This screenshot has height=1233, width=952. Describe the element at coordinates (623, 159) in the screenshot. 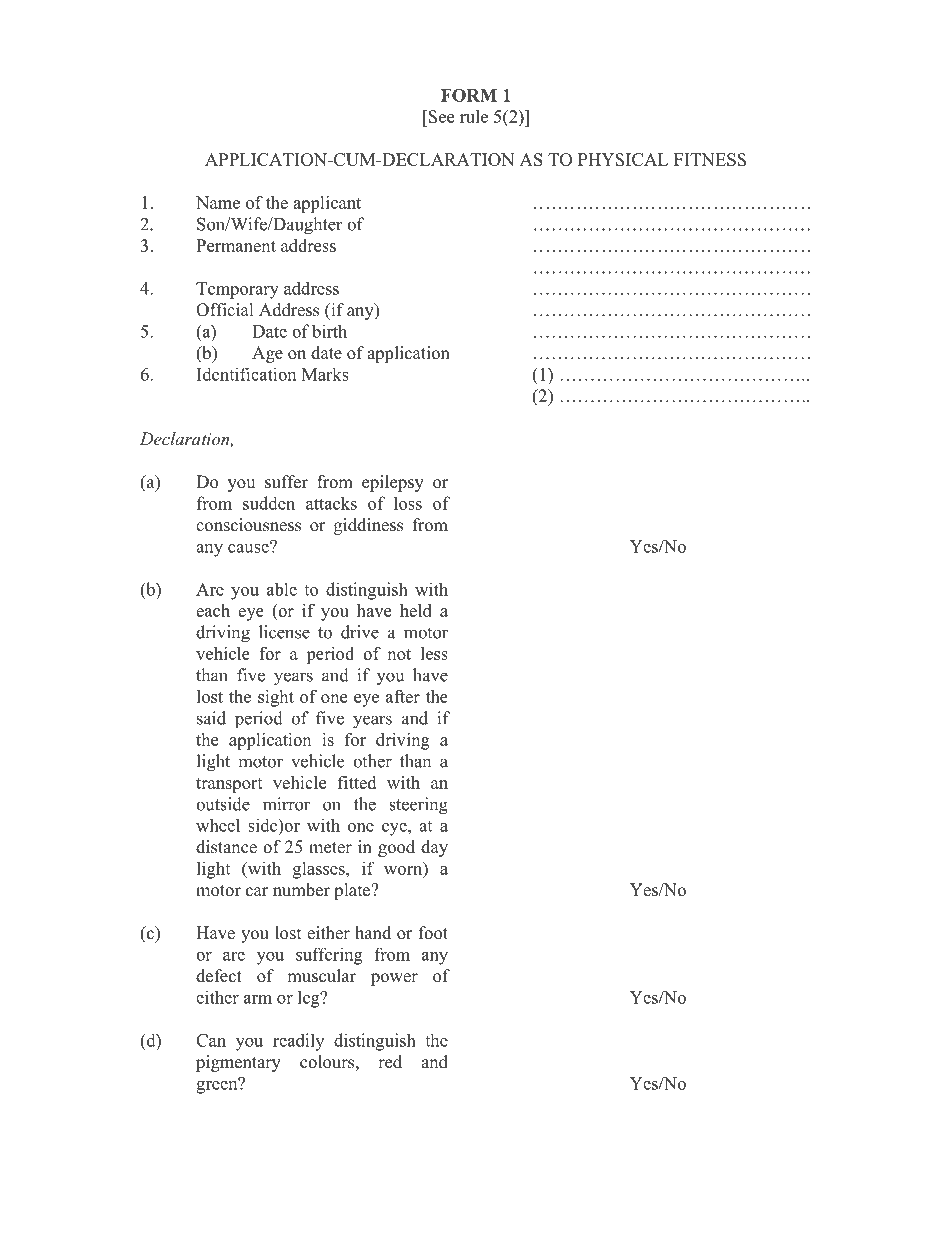

I see `PHYSICAL` at that location.
